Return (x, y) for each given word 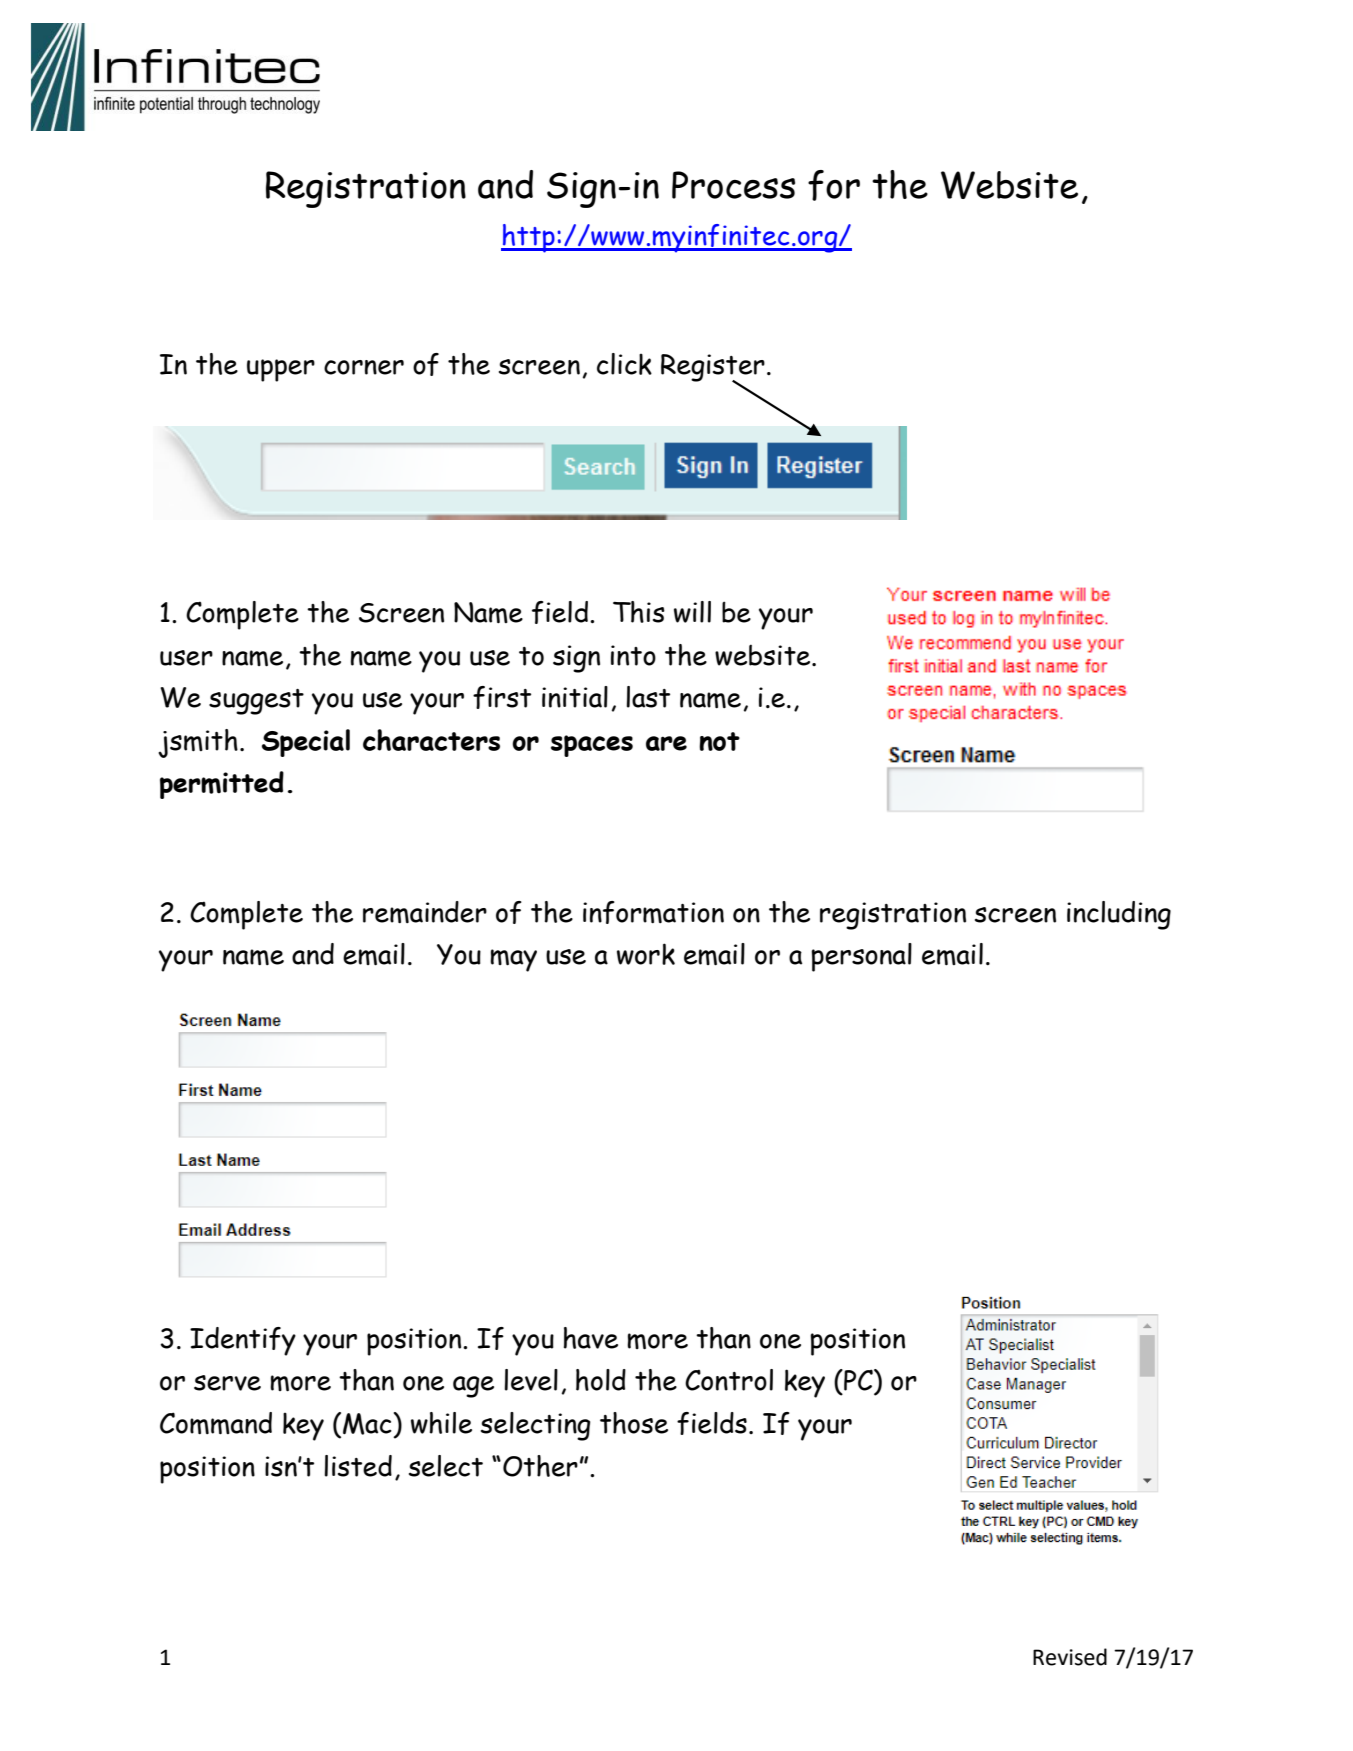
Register (713, 369)
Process (733, 185)
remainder (425, 912)
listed (358, 1466)
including (1119, 915)
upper (281, 370)
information (653, 912)
